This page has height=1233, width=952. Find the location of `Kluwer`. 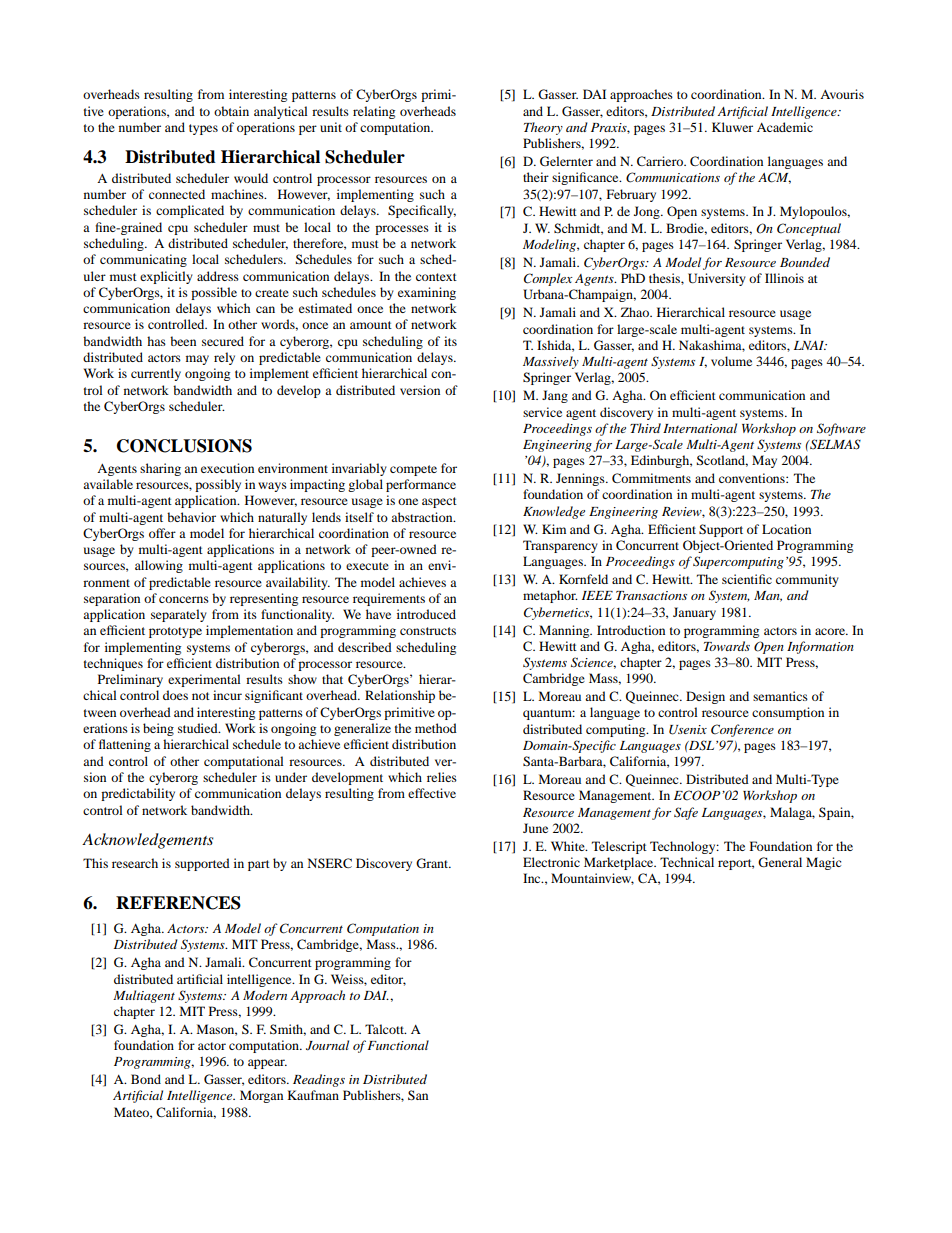

Kluwer is located at coordinates (732, 127).
